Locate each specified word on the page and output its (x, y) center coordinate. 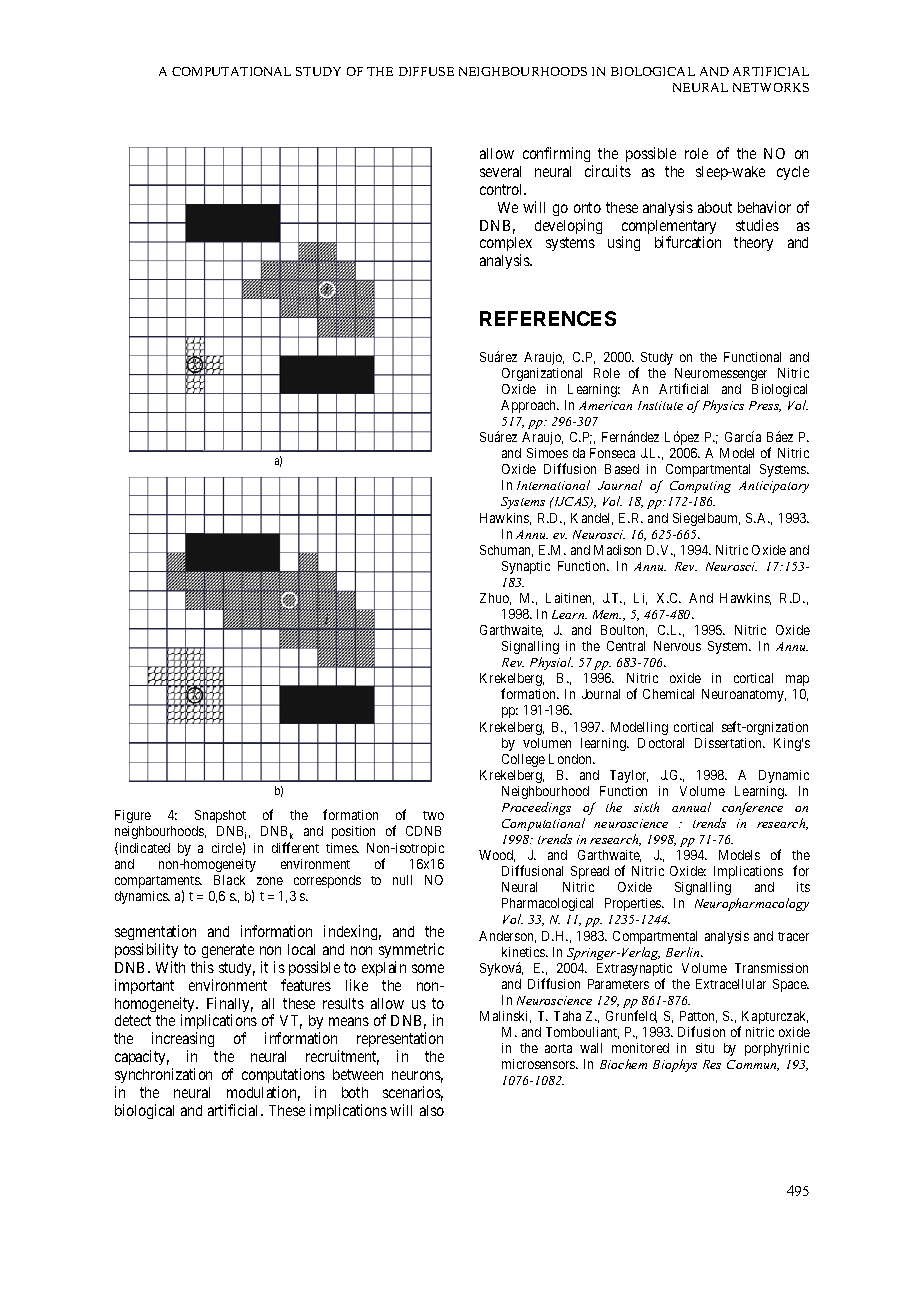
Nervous (677, 646)
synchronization (163, 1075)
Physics (723, 406)
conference (752, 808)
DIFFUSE (426, 71)
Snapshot (220, 816)
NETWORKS (771, 87)
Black (229, 880)
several (500, 171)
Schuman (506, 551)
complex (506, 246)
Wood (497, 856)
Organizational (542, 374)
